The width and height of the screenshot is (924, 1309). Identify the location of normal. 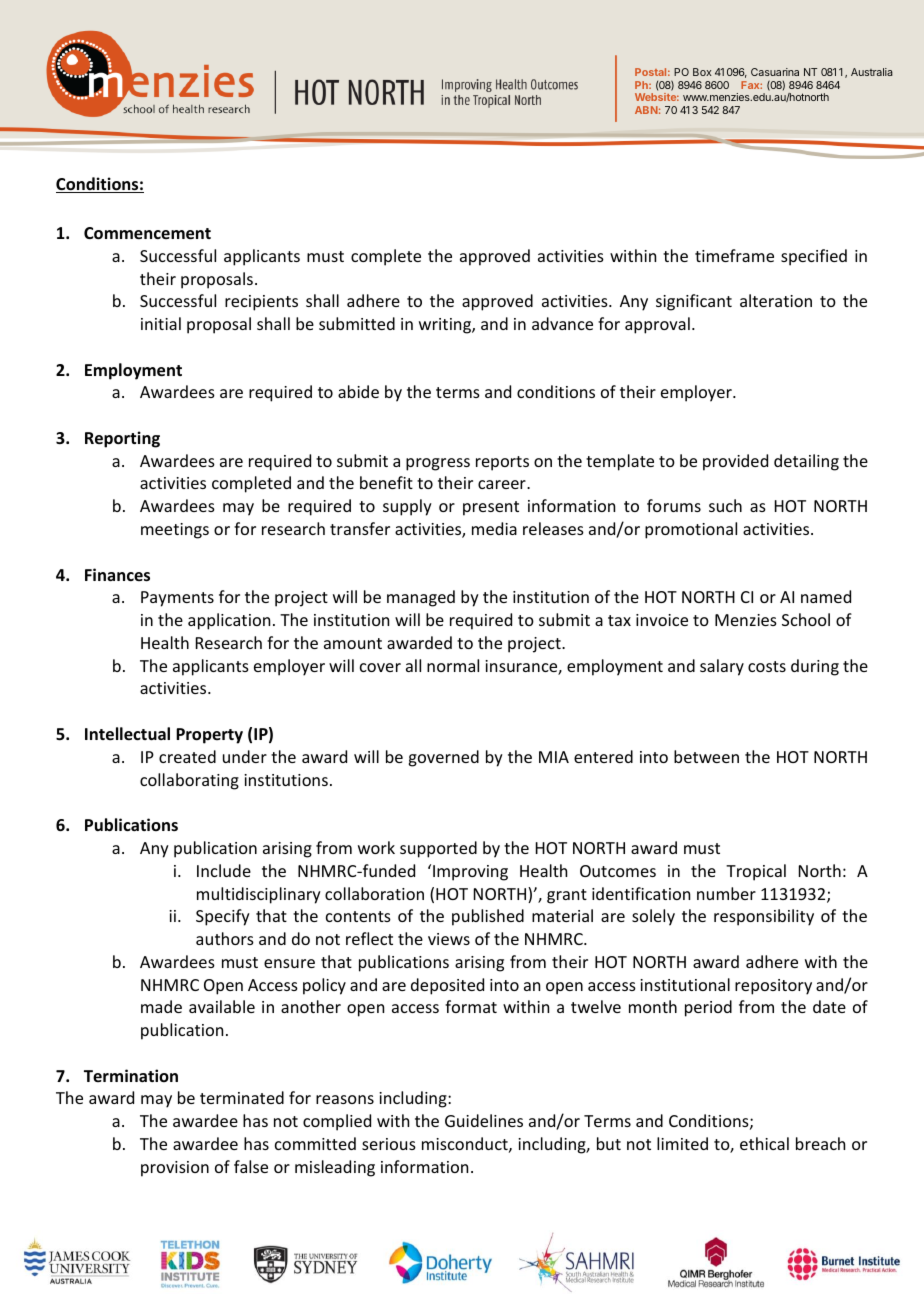
(453, 665).
